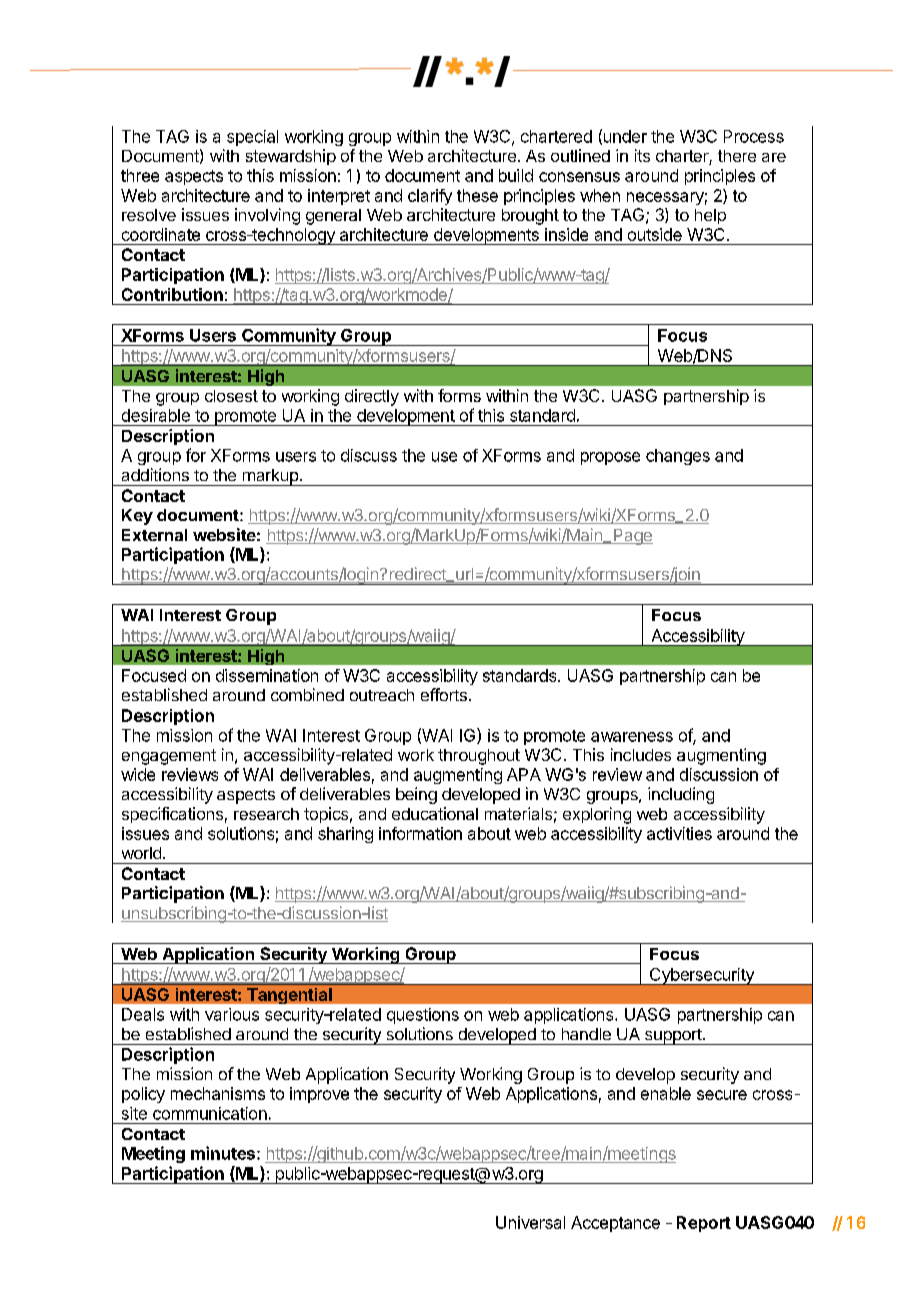 This screenshot has width=924, height=1308. I want to click on its, so click(642, 155).
